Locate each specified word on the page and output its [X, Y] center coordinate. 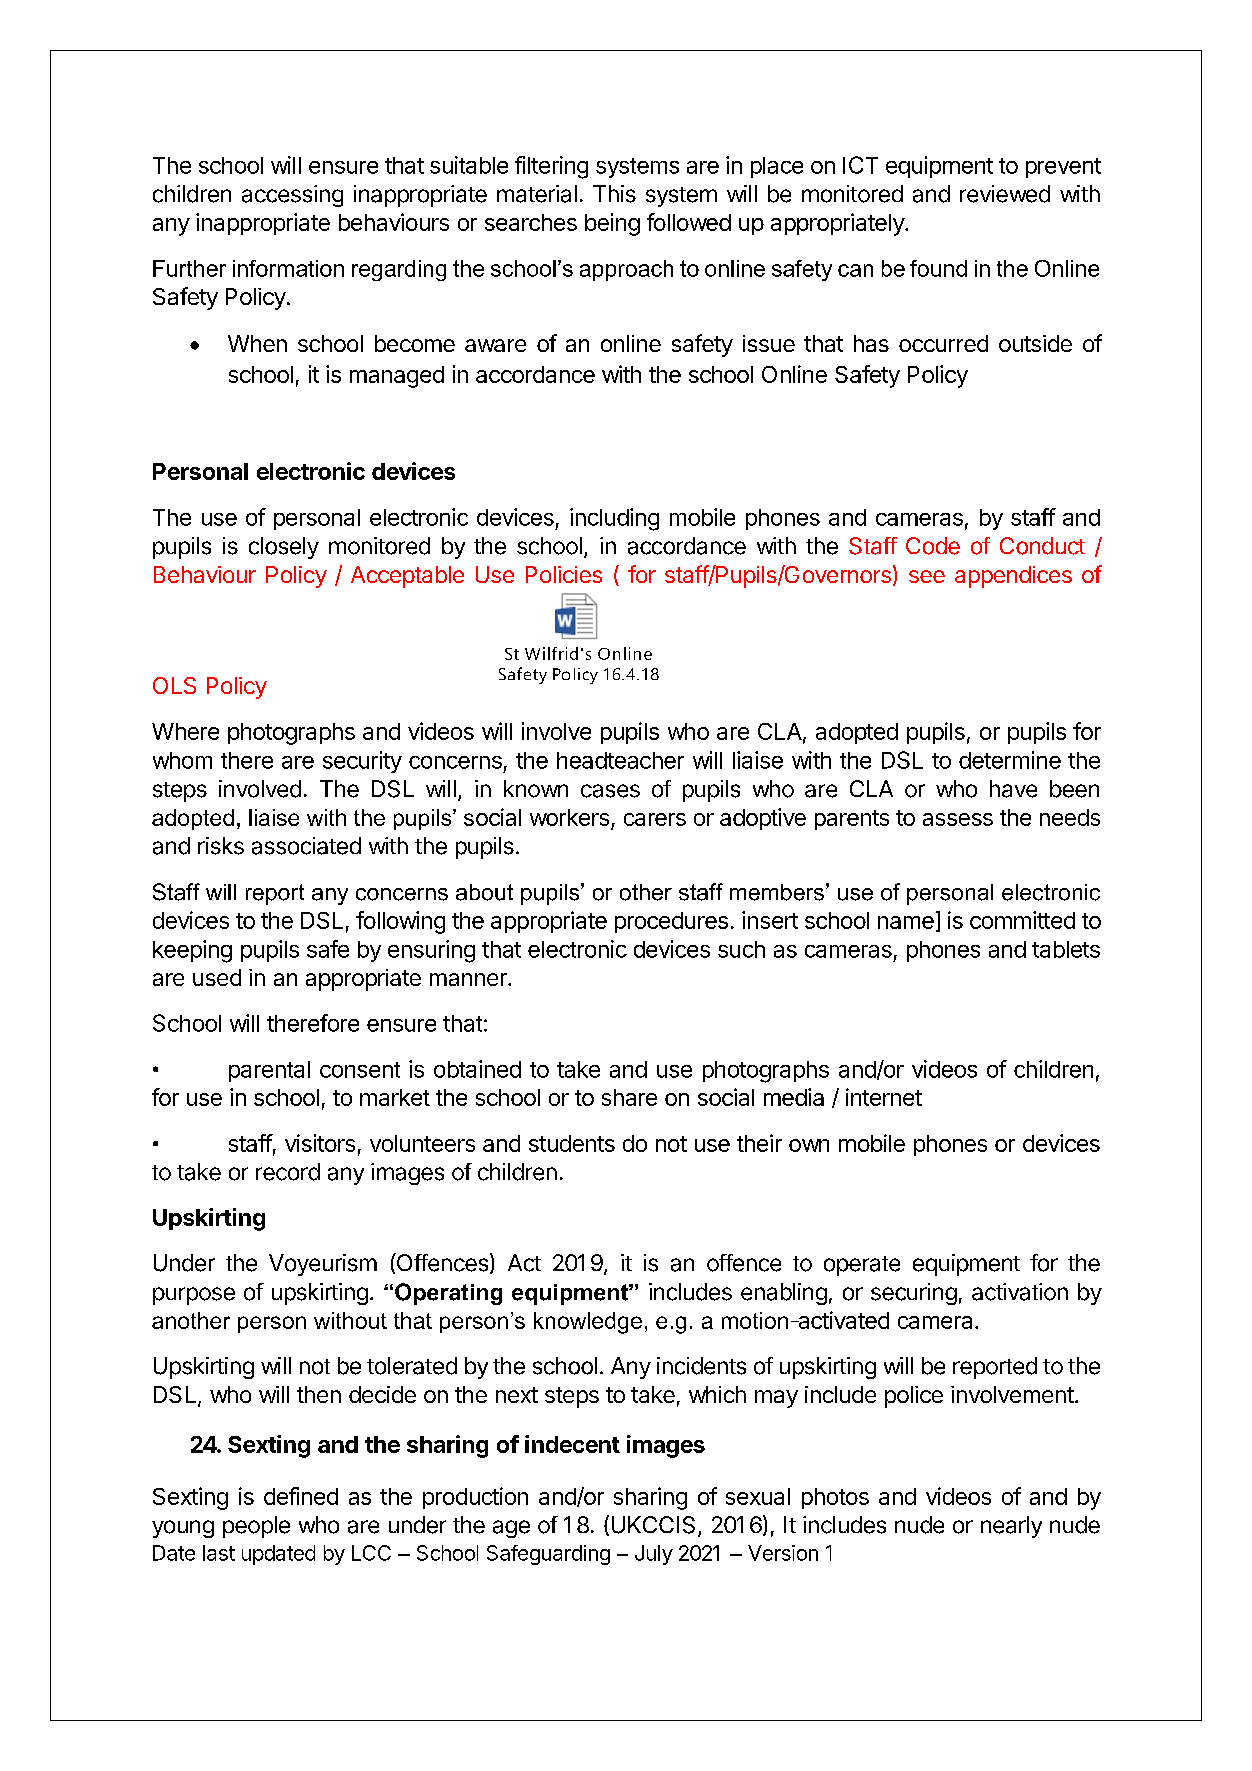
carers [655, 819]
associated [306, 846]
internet [884, 1097]
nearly [1011, 1527]
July [654, 1555]
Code [933, 546]
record [288, 1172]
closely [284, 548]
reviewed [1005, 194]
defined [301, 1496]
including [614, 519]
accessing [292, 196]
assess [958, 819]
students [572, 1143]
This [614, 194]
